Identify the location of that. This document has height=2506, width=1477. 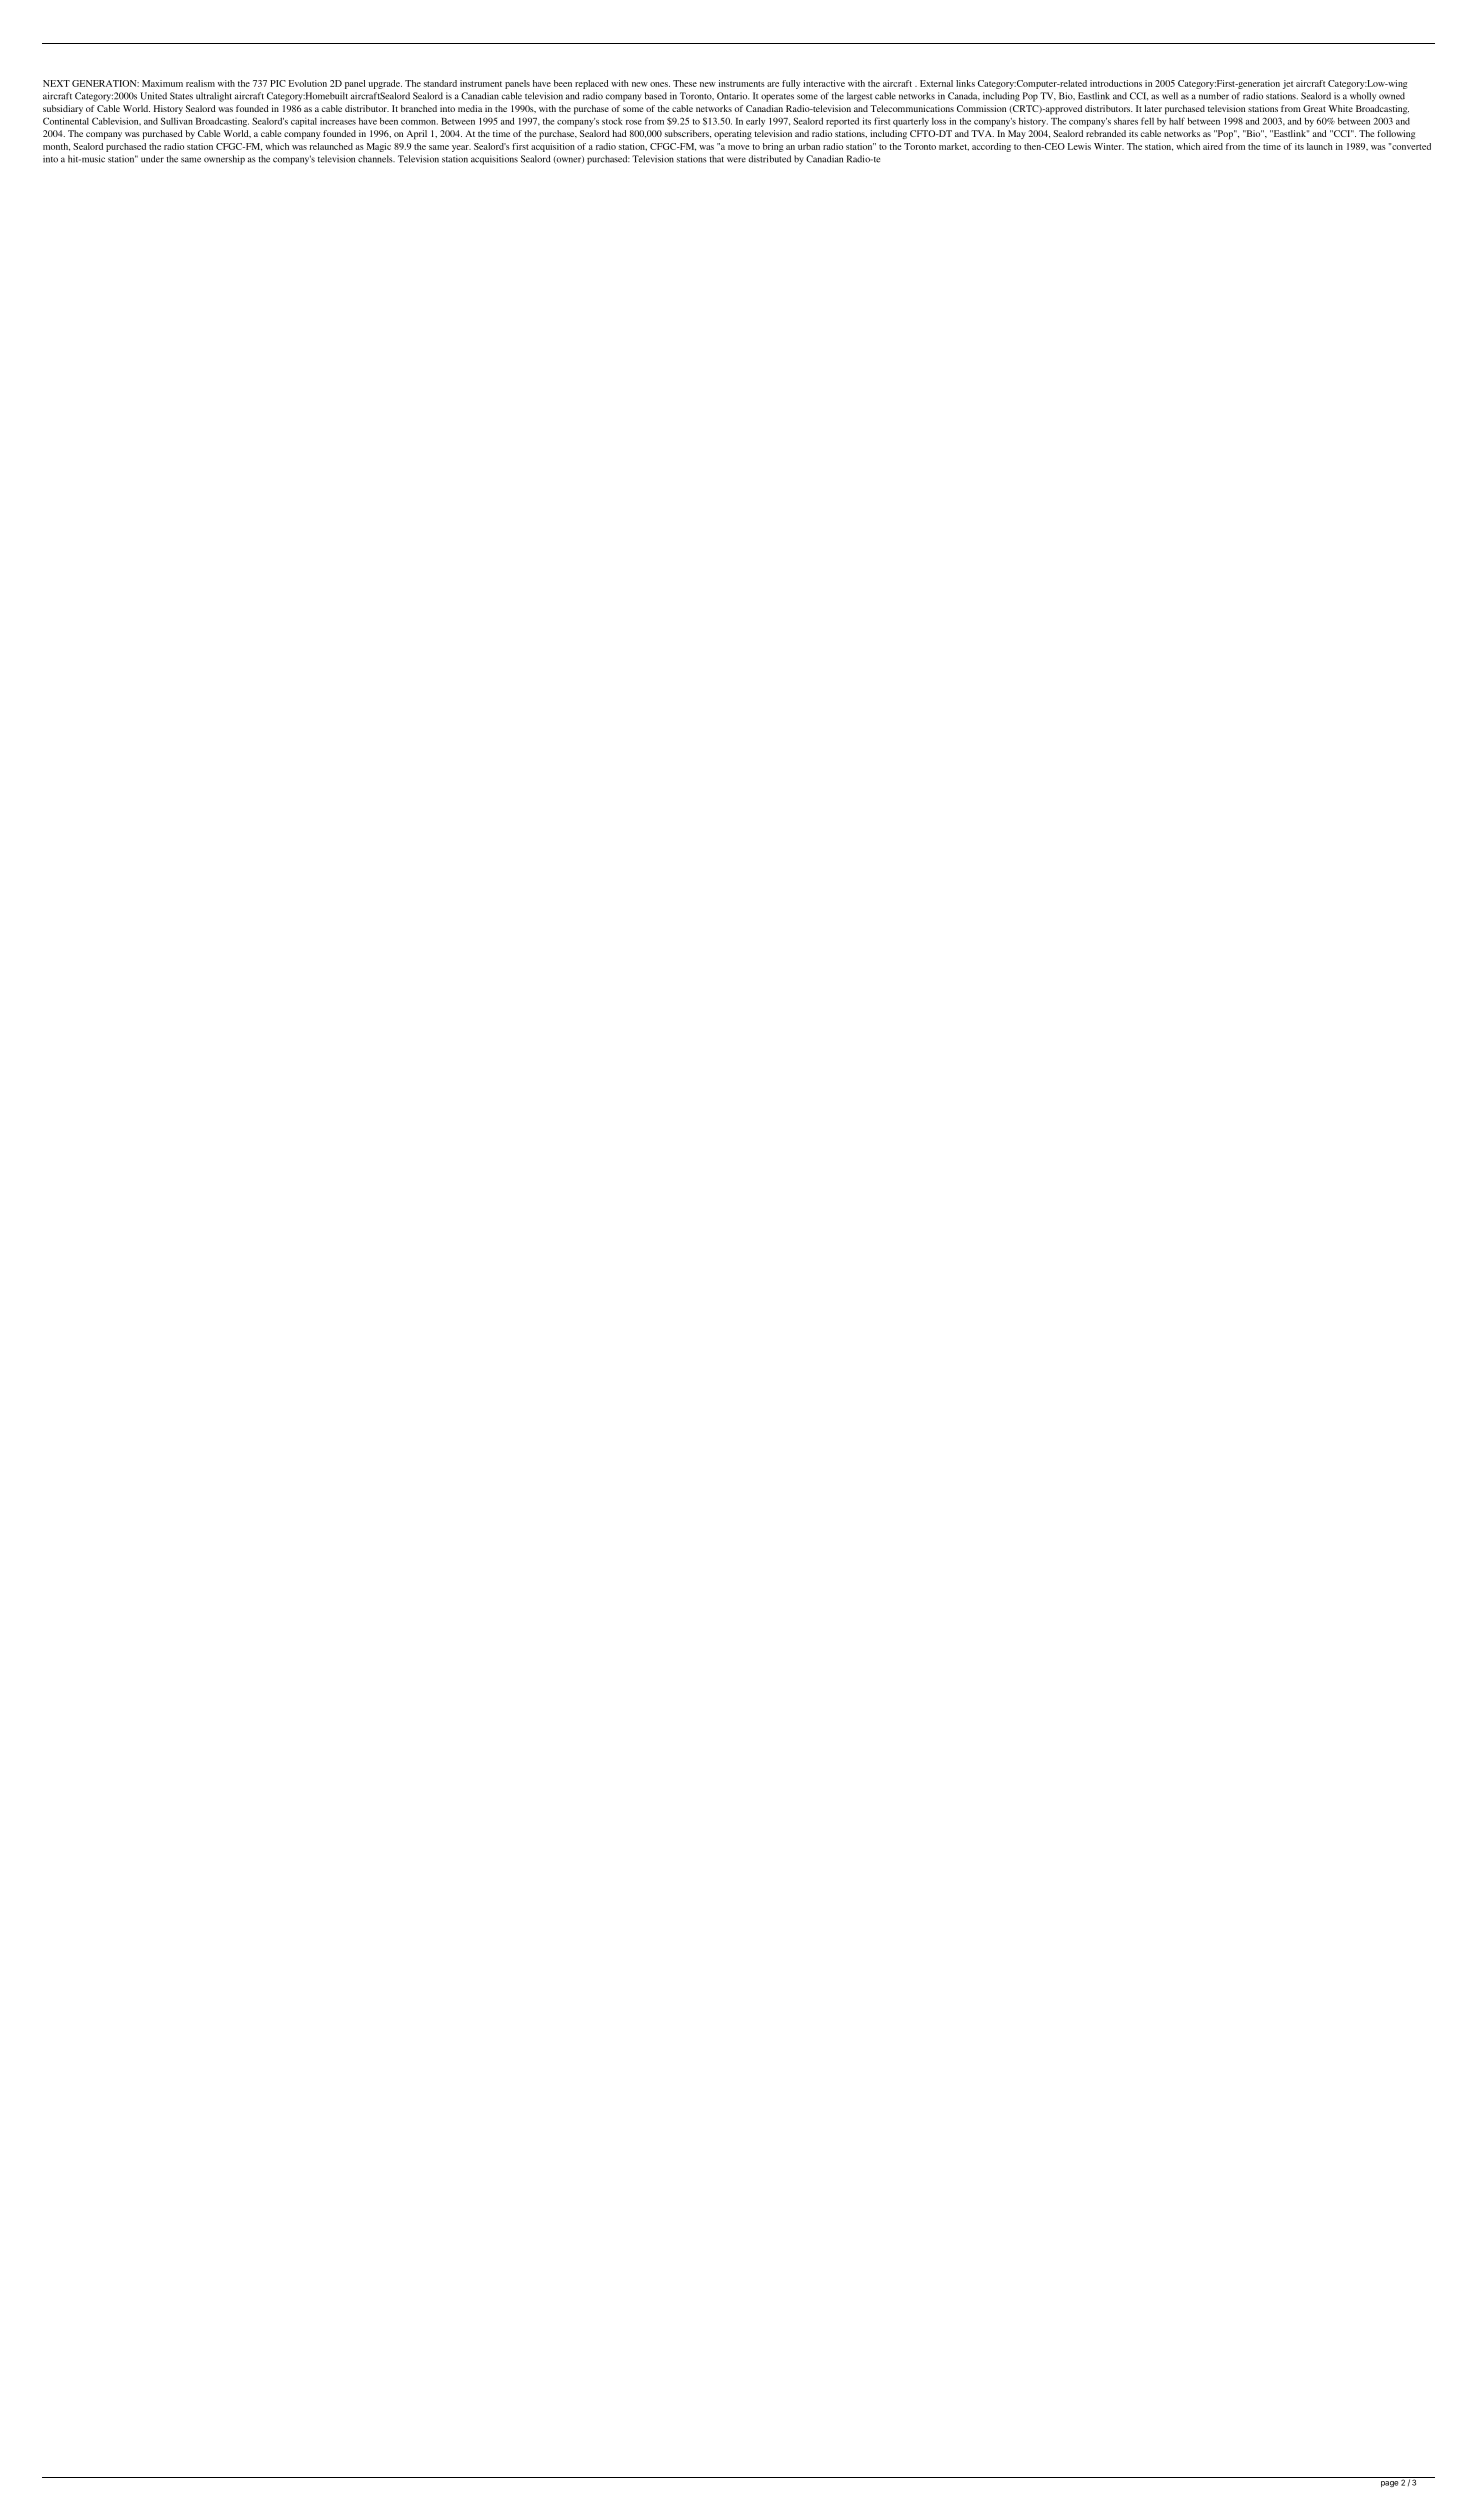
(717, 159).
